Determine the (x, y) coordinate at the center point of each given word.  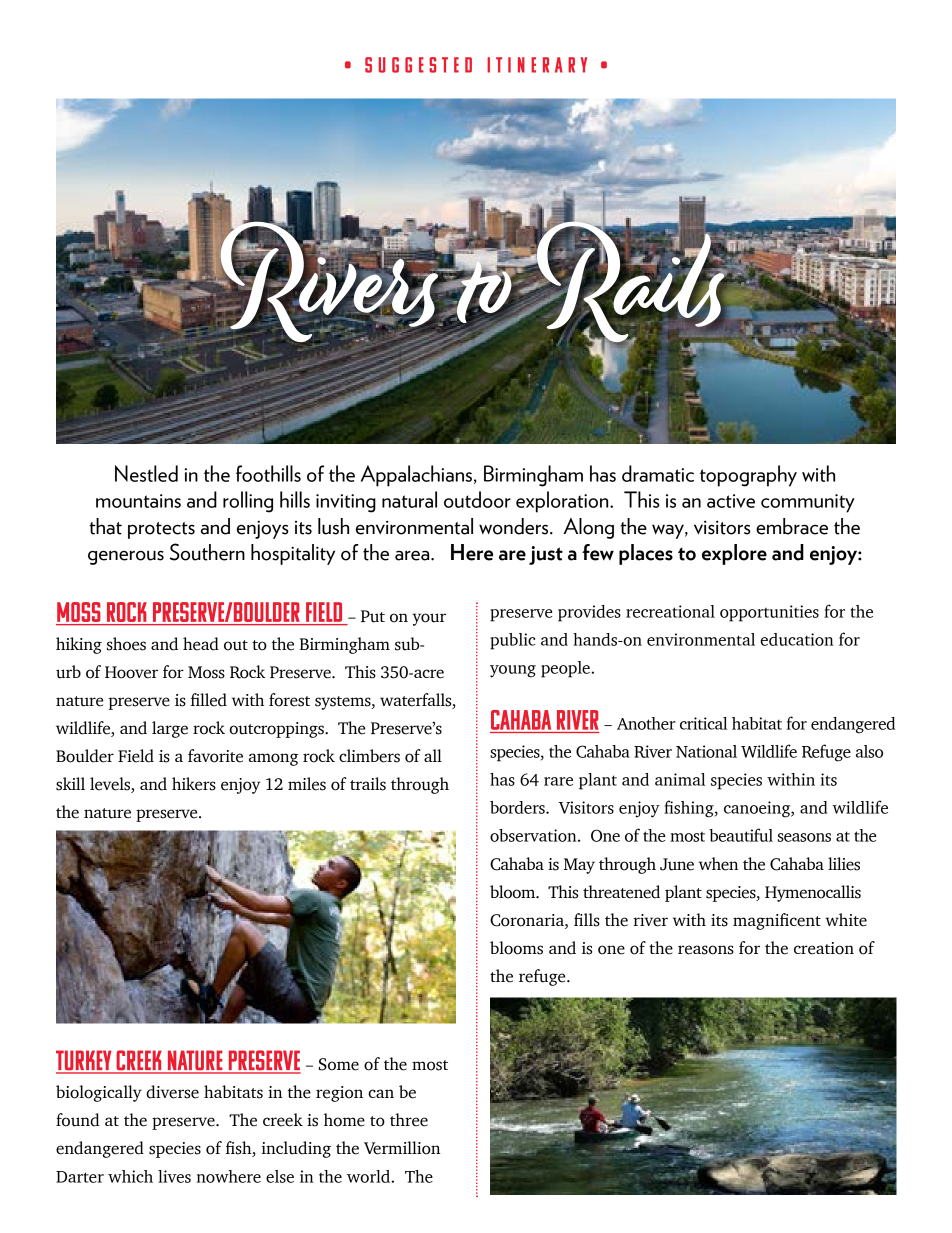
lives (174, 1176)
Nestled (146, 473)
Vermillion (402, 1148)
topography (748, 476)
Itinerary (537, 65)
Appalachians (416, 476)
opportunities (769, 613)
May (579, 866)
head (201, 644)
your (429, 619)
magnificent (777, 921)
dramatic (658, 473)
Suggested (418, 65)
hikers (194, 784)
